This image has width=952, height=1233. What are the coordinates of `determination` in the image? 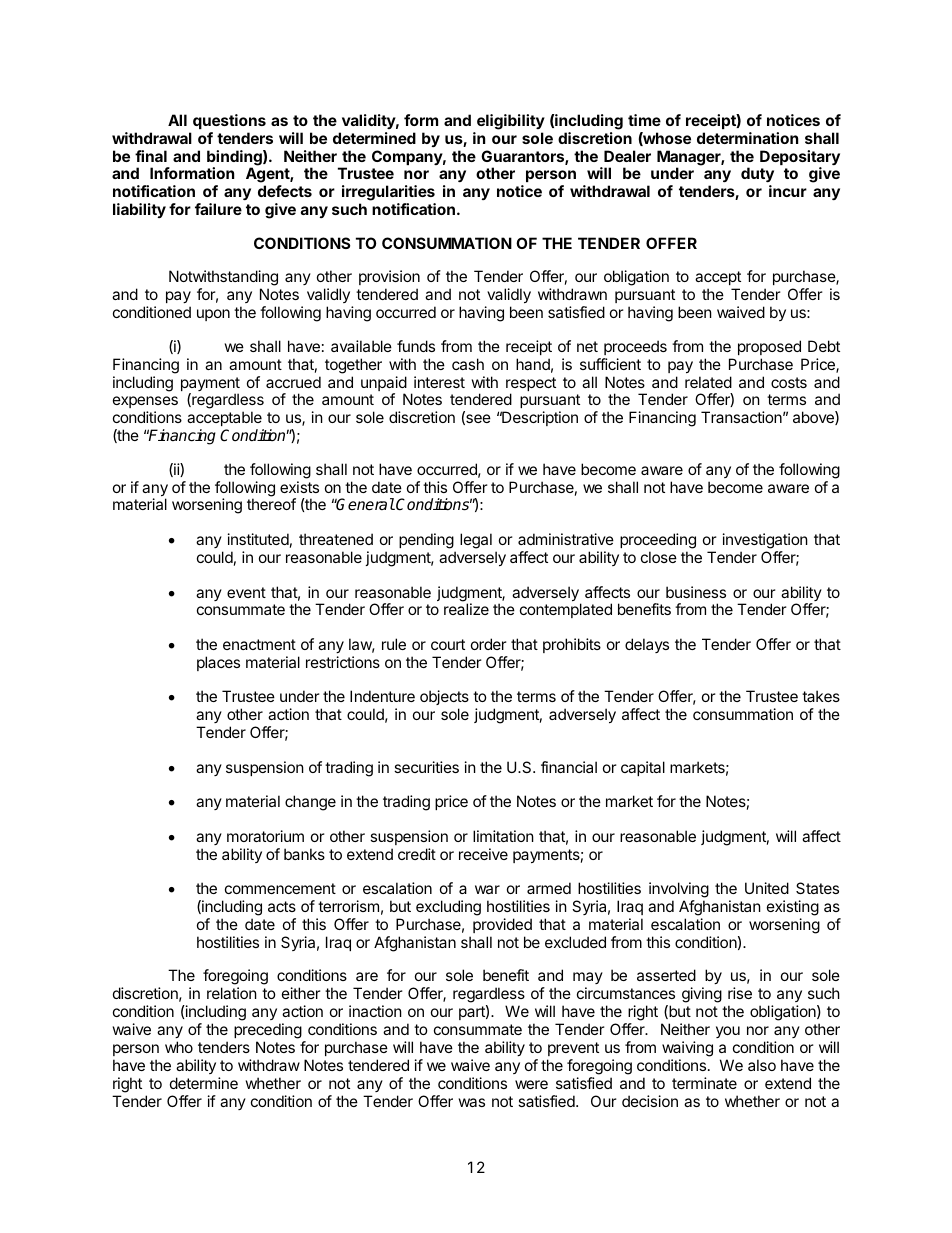 It's located at (747, 138).
